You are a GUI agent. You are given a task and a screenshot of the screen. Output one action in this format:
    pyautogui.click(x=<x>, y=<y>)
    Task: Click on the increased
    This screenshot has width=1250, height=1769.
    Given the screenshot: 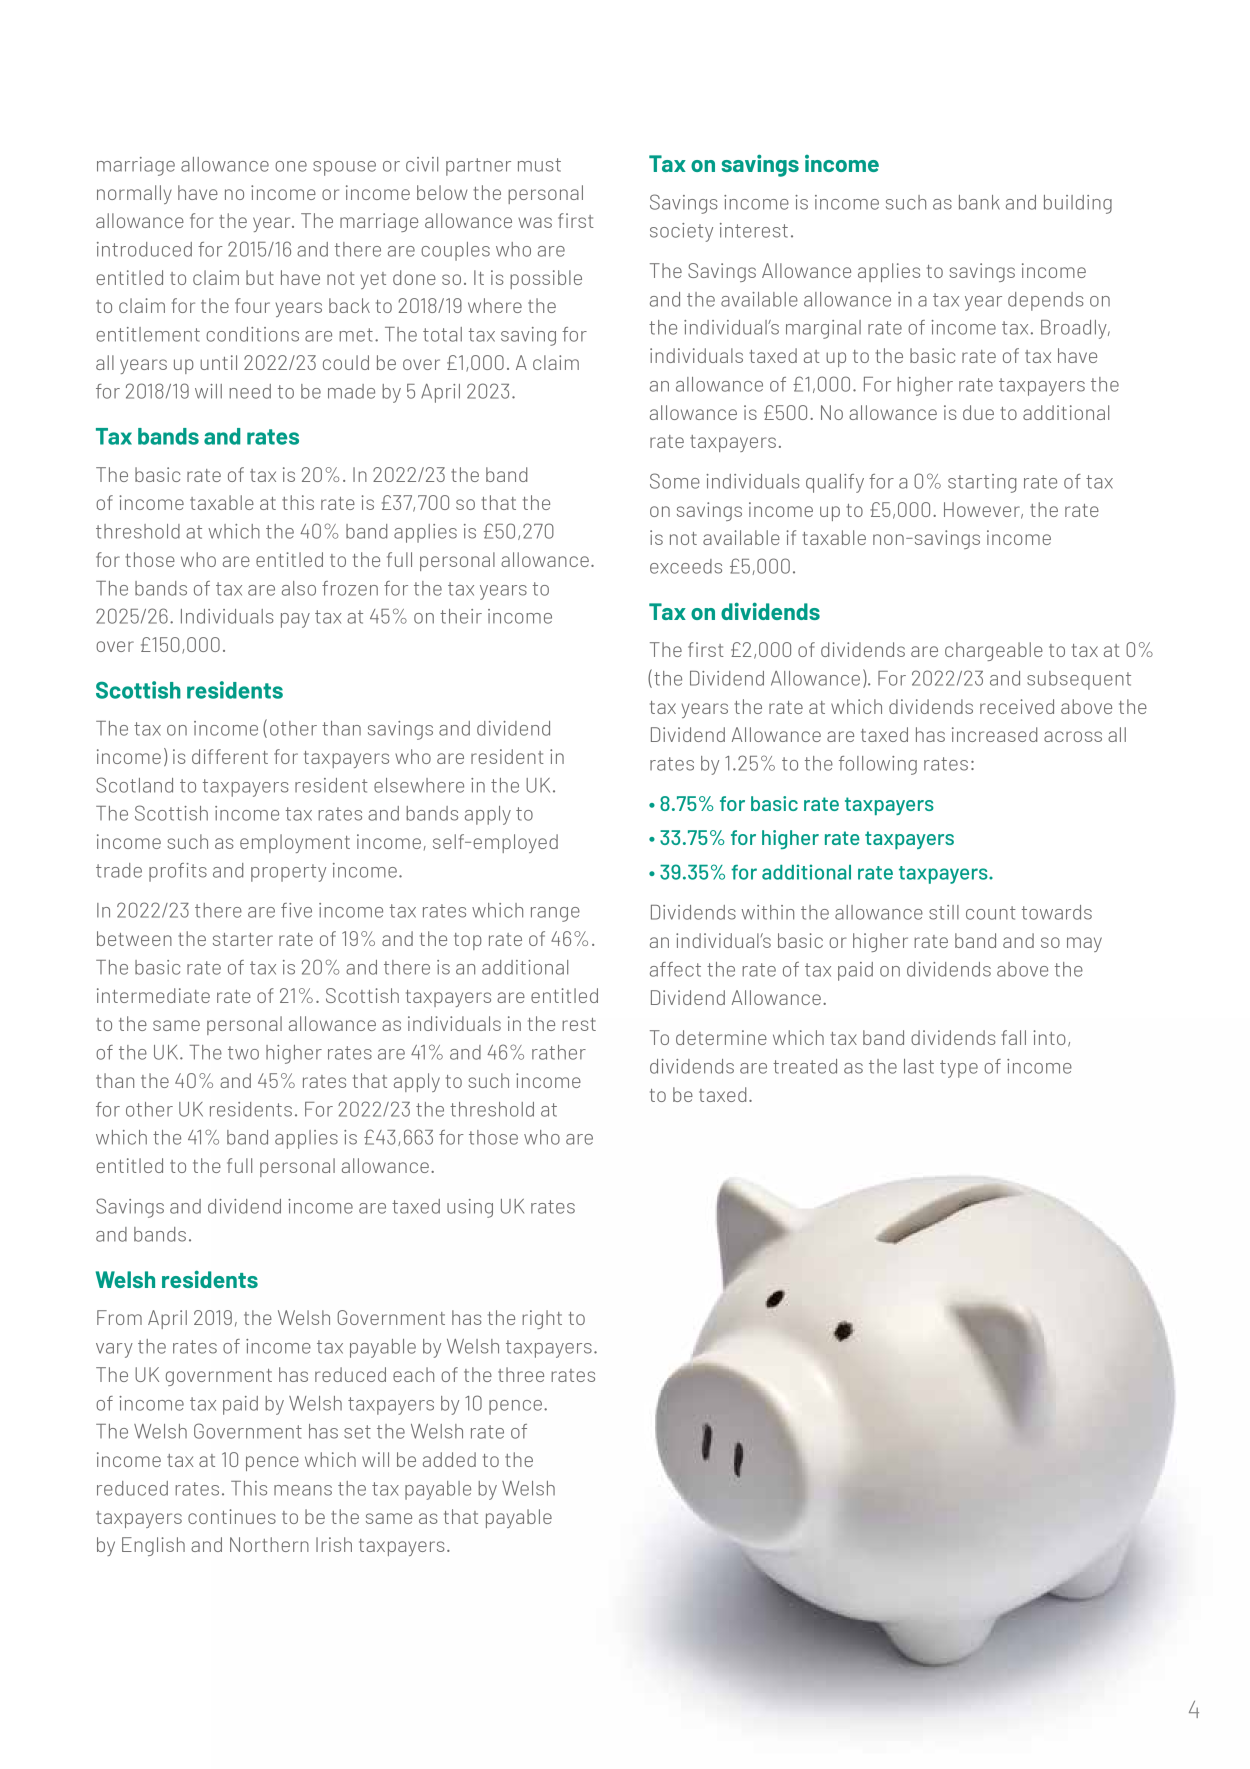 What is the action you would take?
    pyautogui.click(x=994, y=734)
